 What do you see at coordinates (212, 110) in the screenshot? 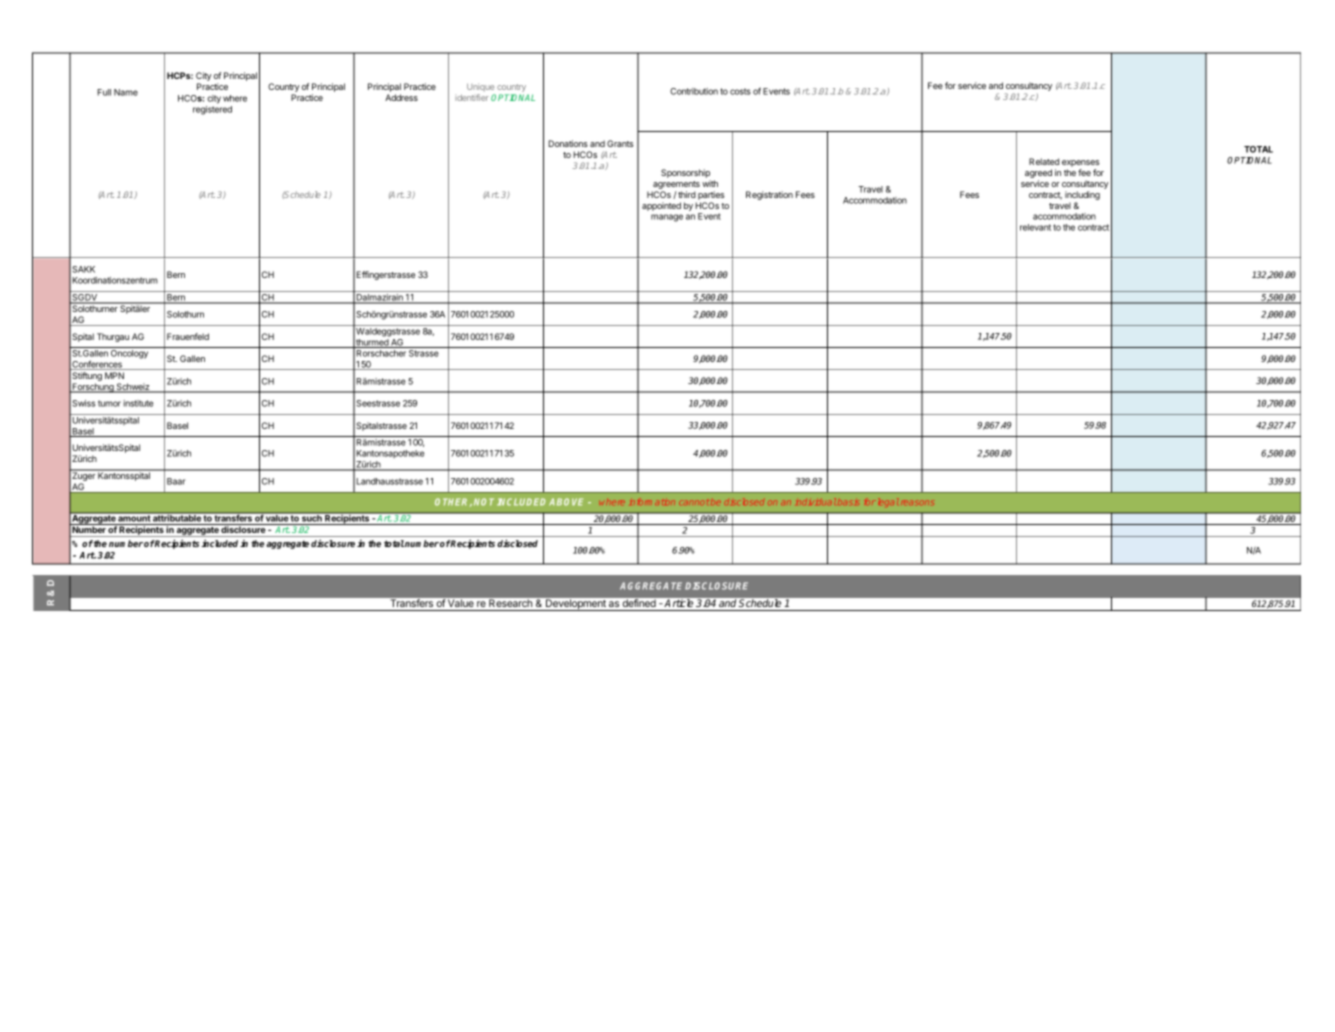
I see `registered` at bounding box center [212, 110].
